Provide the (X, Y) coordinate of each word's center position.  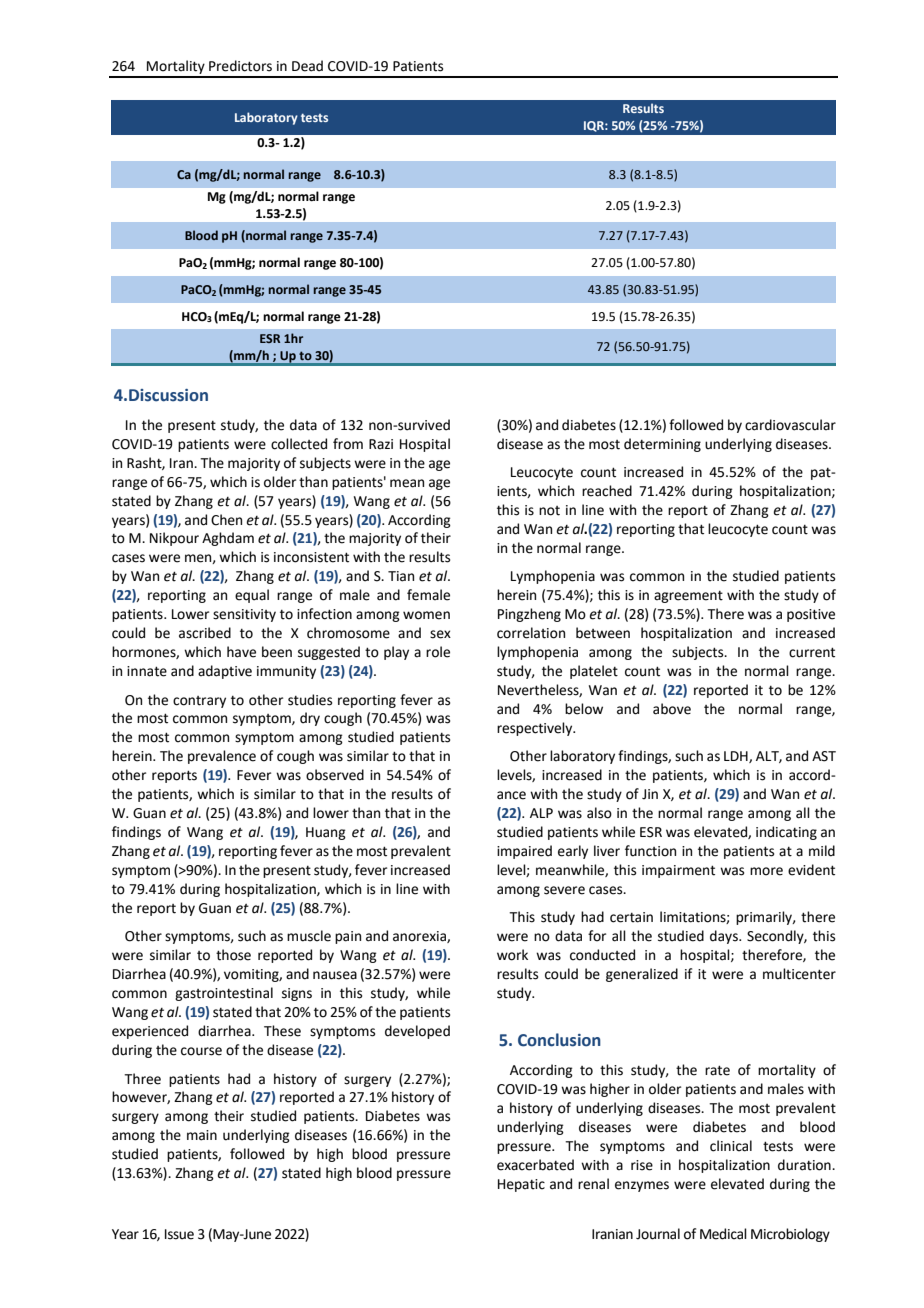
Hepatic (521, 1185)
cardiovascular (790, 425)
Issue (179, 1234)
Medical (723, 1234)
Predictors (240, 66)
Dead (307, 66)
